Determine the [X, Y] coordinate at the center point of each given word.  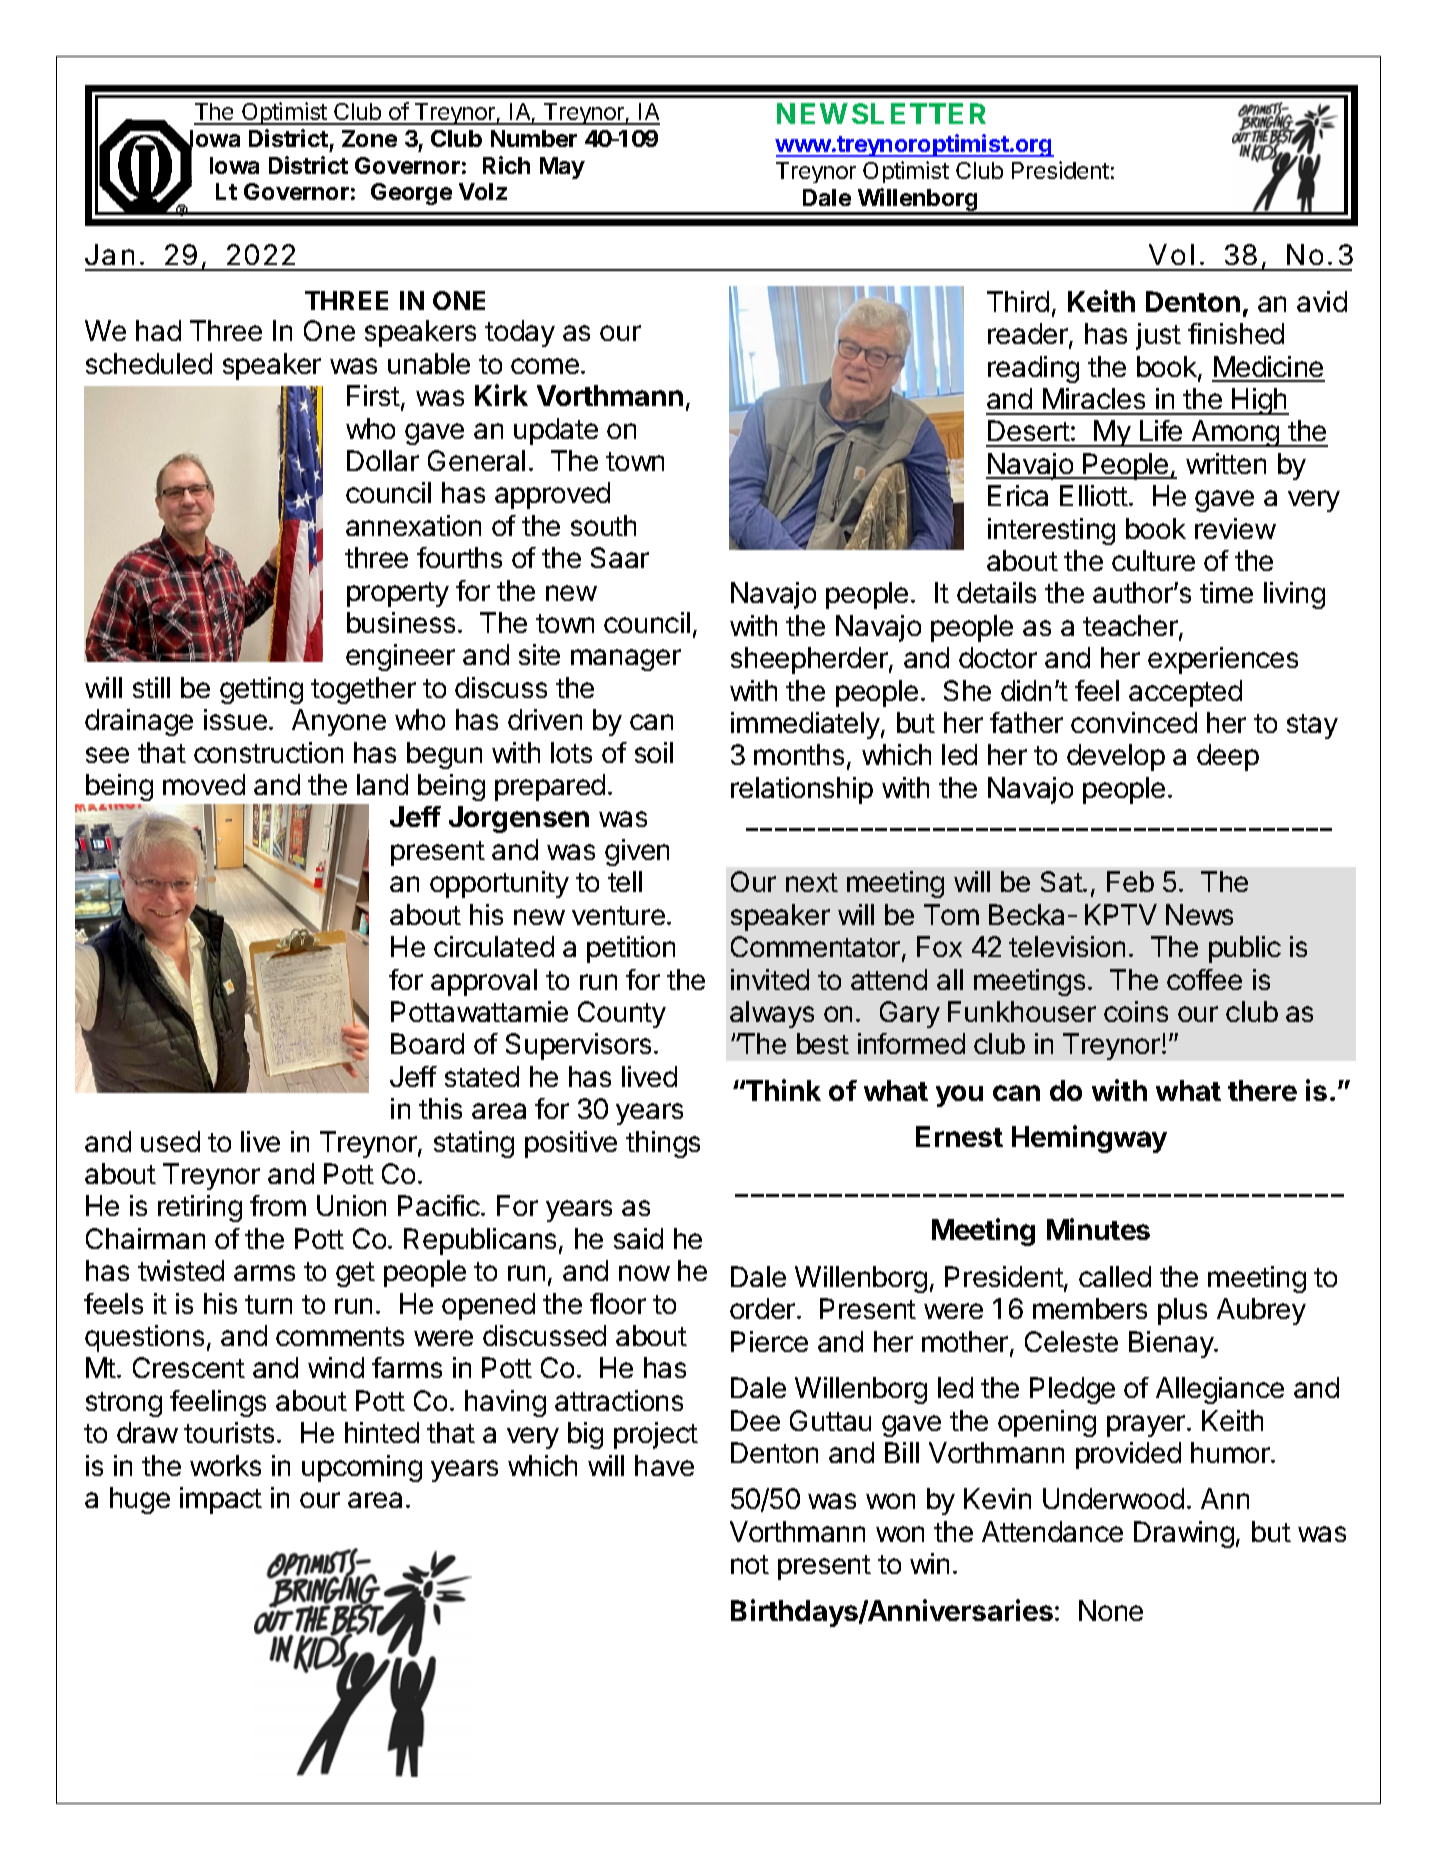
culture [1153, 560]
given [637, 852]
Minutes [1098, 1229]
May [562, 168]
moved [204, 784]
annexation [413, 525]
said [638, 1238]
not [750, 1564]
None [1111, 1610]
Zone [369, 138]
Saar [620, 557]
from [278, 1205]
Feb [1130, 881]
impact [221, 1500]
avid [1322, 301]
